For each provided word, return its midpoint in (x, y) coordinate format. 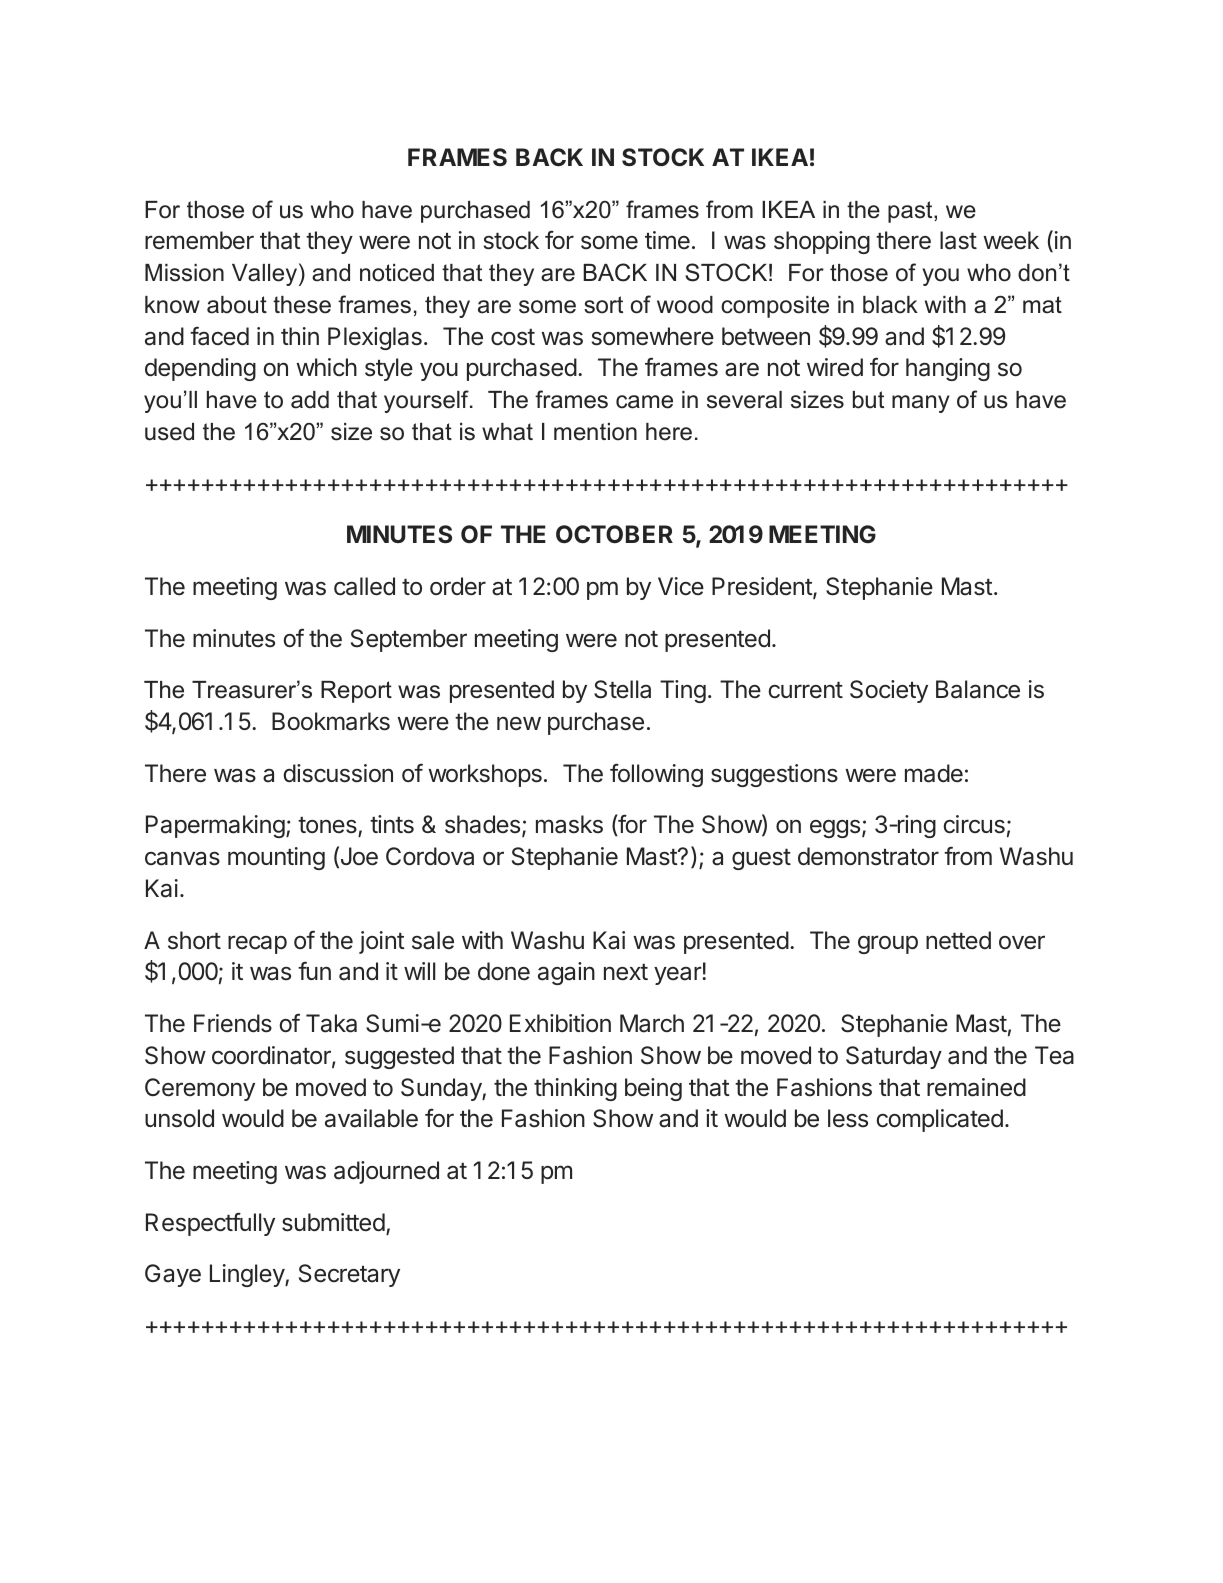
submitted (333, 1222)
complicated (939, 1120)
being (653, 1089)
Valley (266, 274)
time (667, 240)
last (958, 240)
